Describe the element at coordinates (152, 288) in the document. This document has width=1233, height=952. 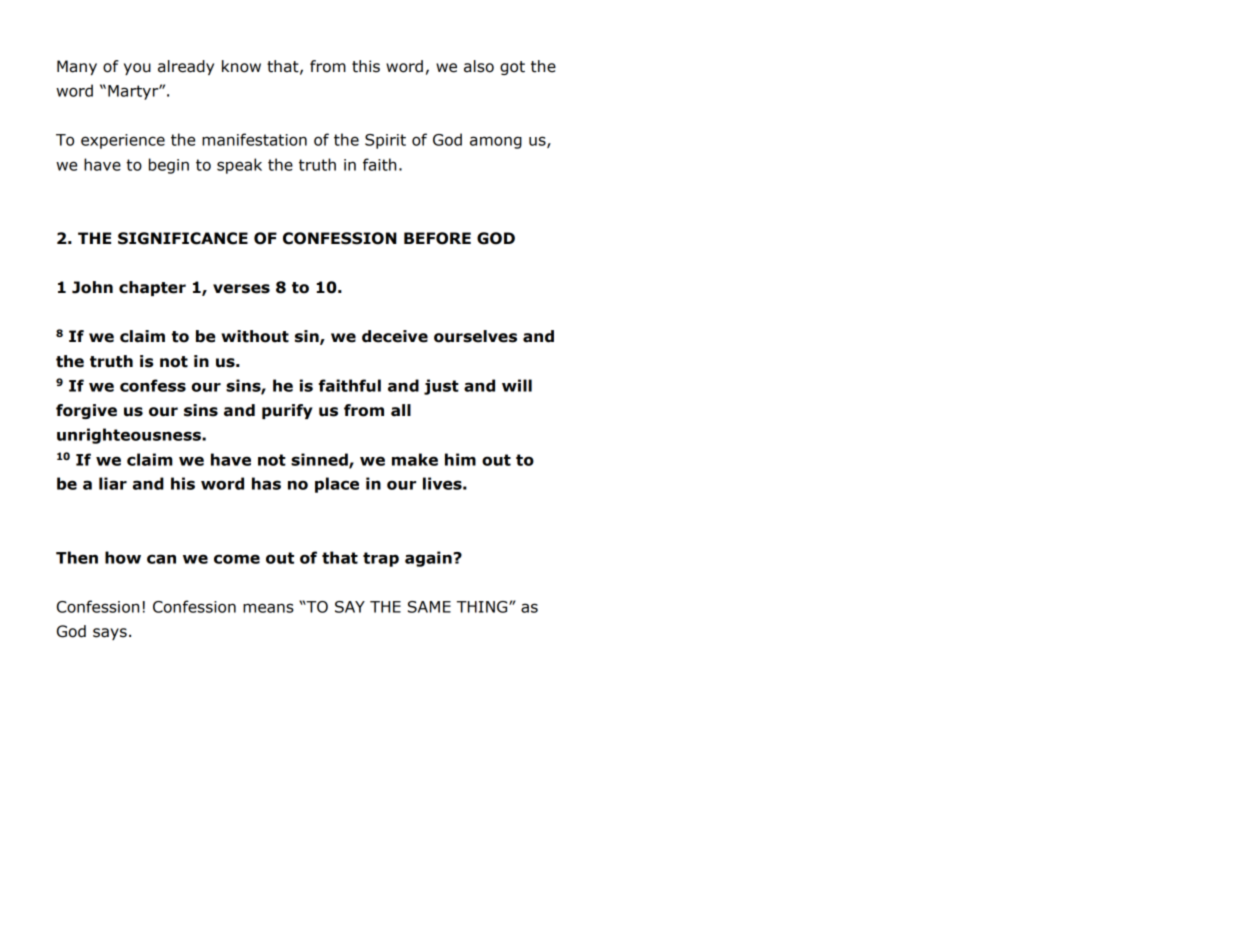
I see `chapter` at that location.
